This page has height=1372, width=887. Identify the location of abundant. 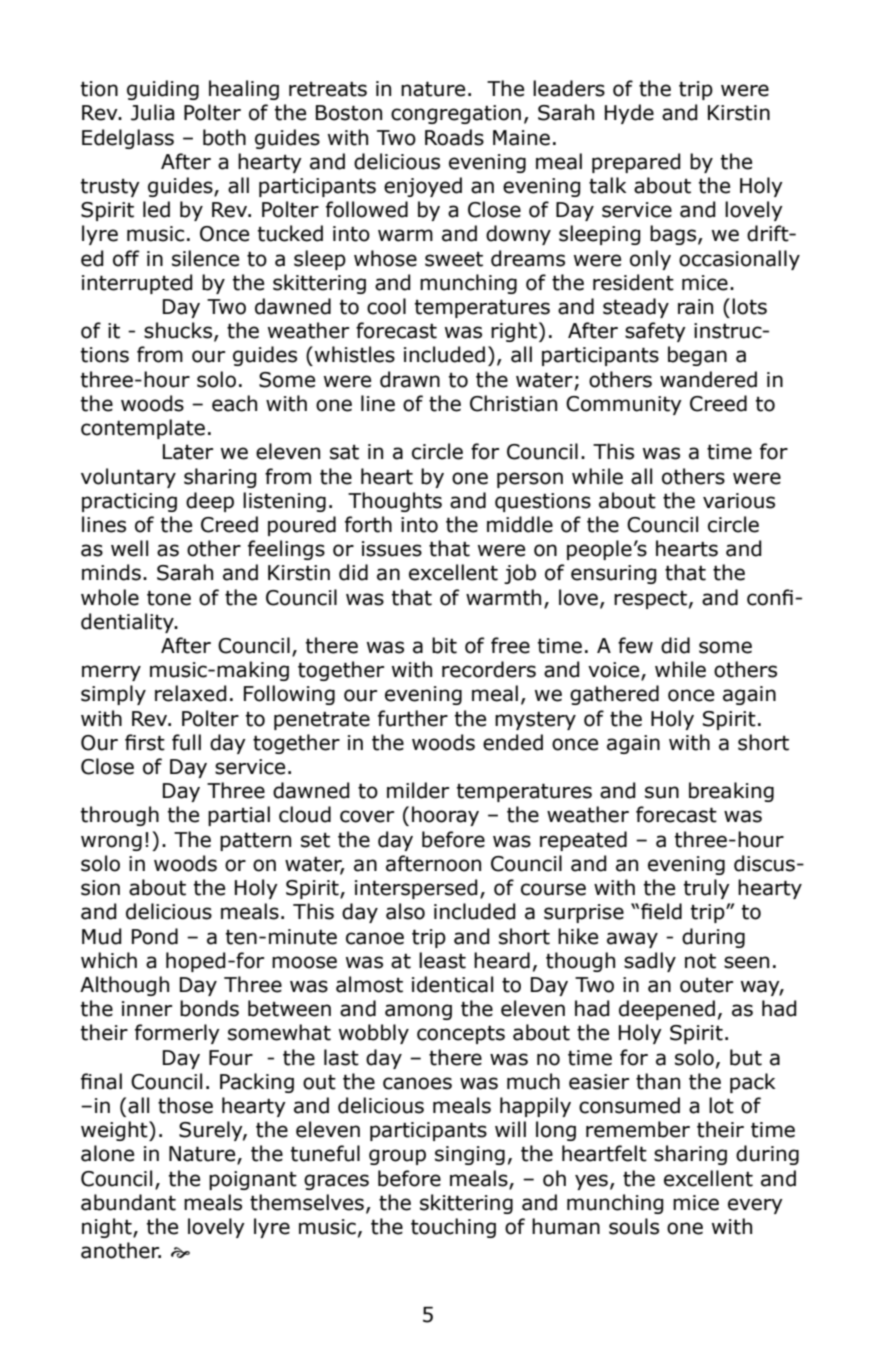
(128, 1202).
